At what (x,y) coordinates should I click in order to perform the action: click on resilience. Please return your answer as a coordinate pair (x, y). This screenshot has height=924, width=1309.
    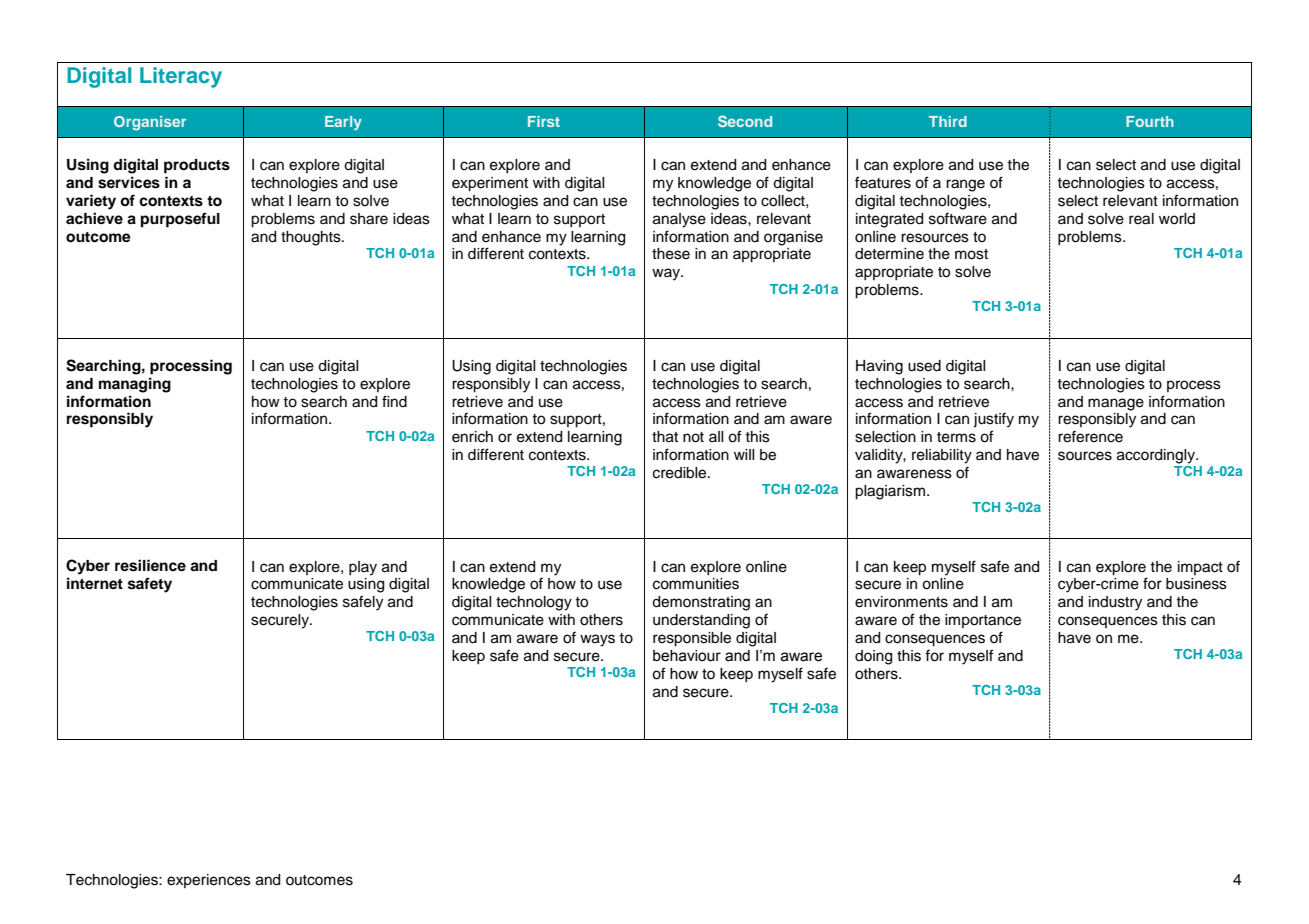
    Looking at the image, I should click on (150, 565).
